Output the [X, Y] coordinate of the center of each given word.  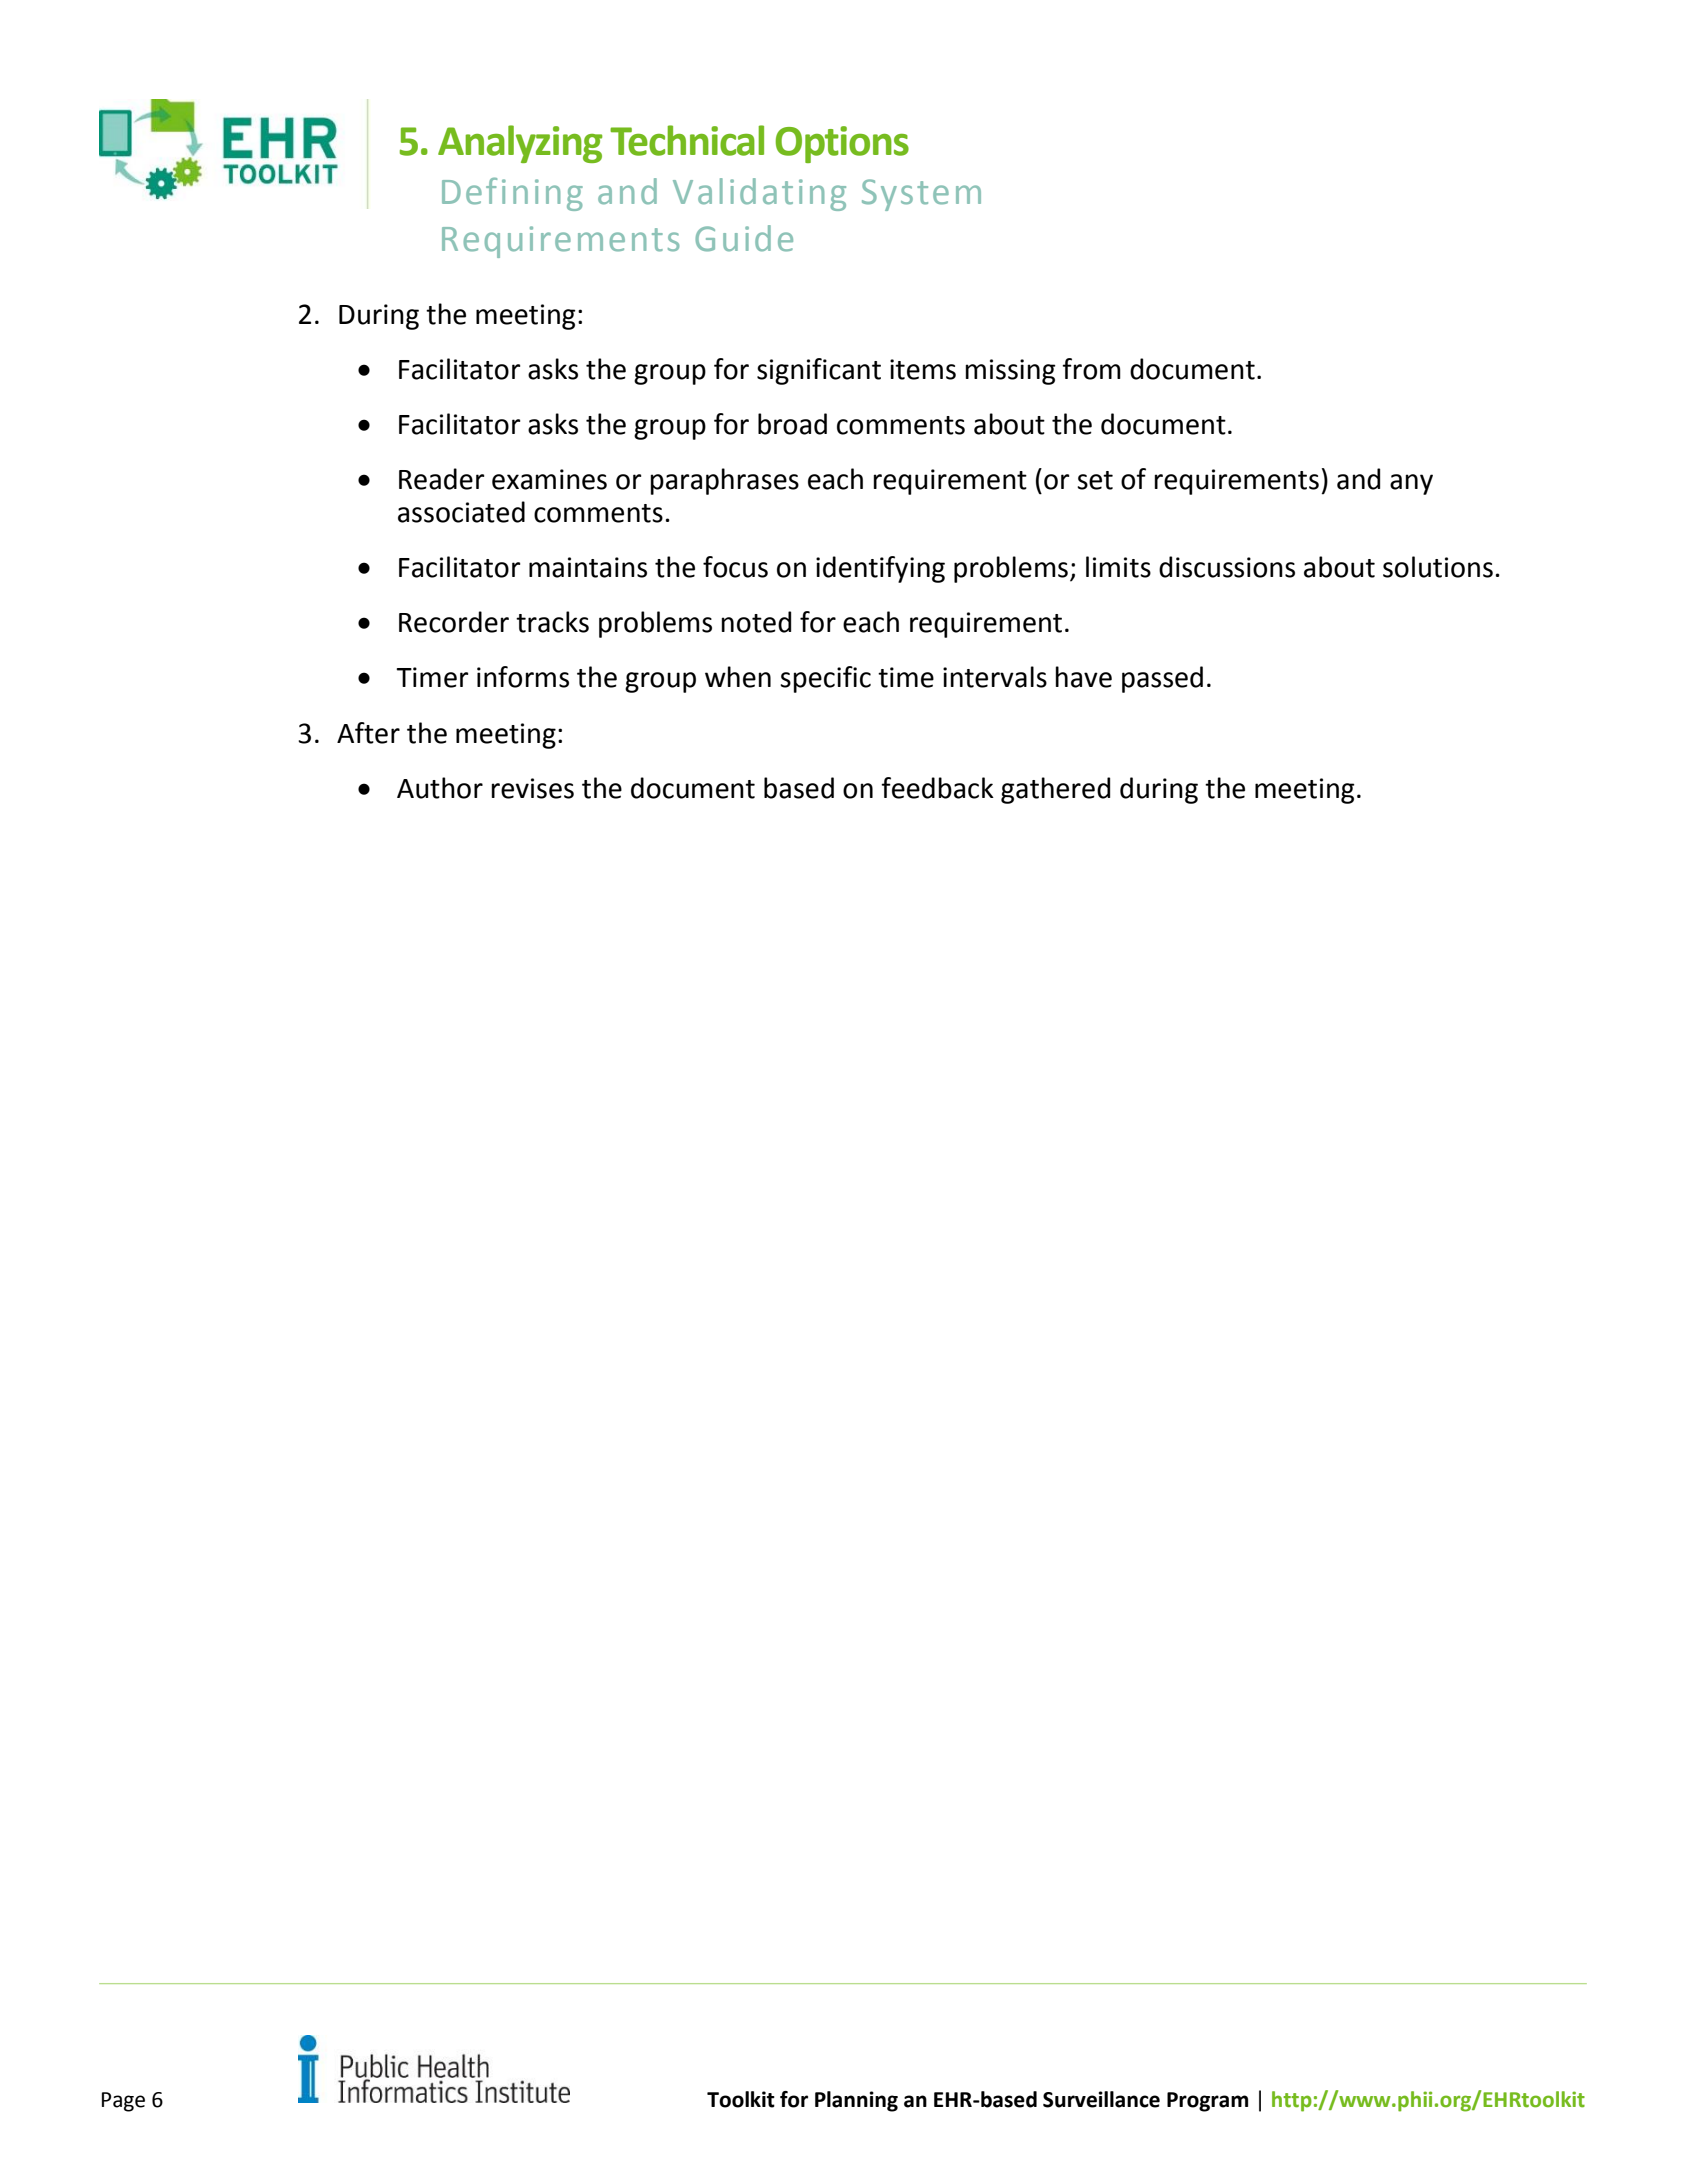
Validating [759, 194]
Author [440, 788]
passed [1162, 679]
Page [123, 2102]
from [1091, 369]
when [738, 677]
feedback [937, 788]
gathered [1055, 790]
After [368, 733]
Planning [856, 2101]
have [1083, 677]
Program [1207, 2102]
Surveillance [1101, 2099]
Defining [512, 194]
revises [532, 788]
